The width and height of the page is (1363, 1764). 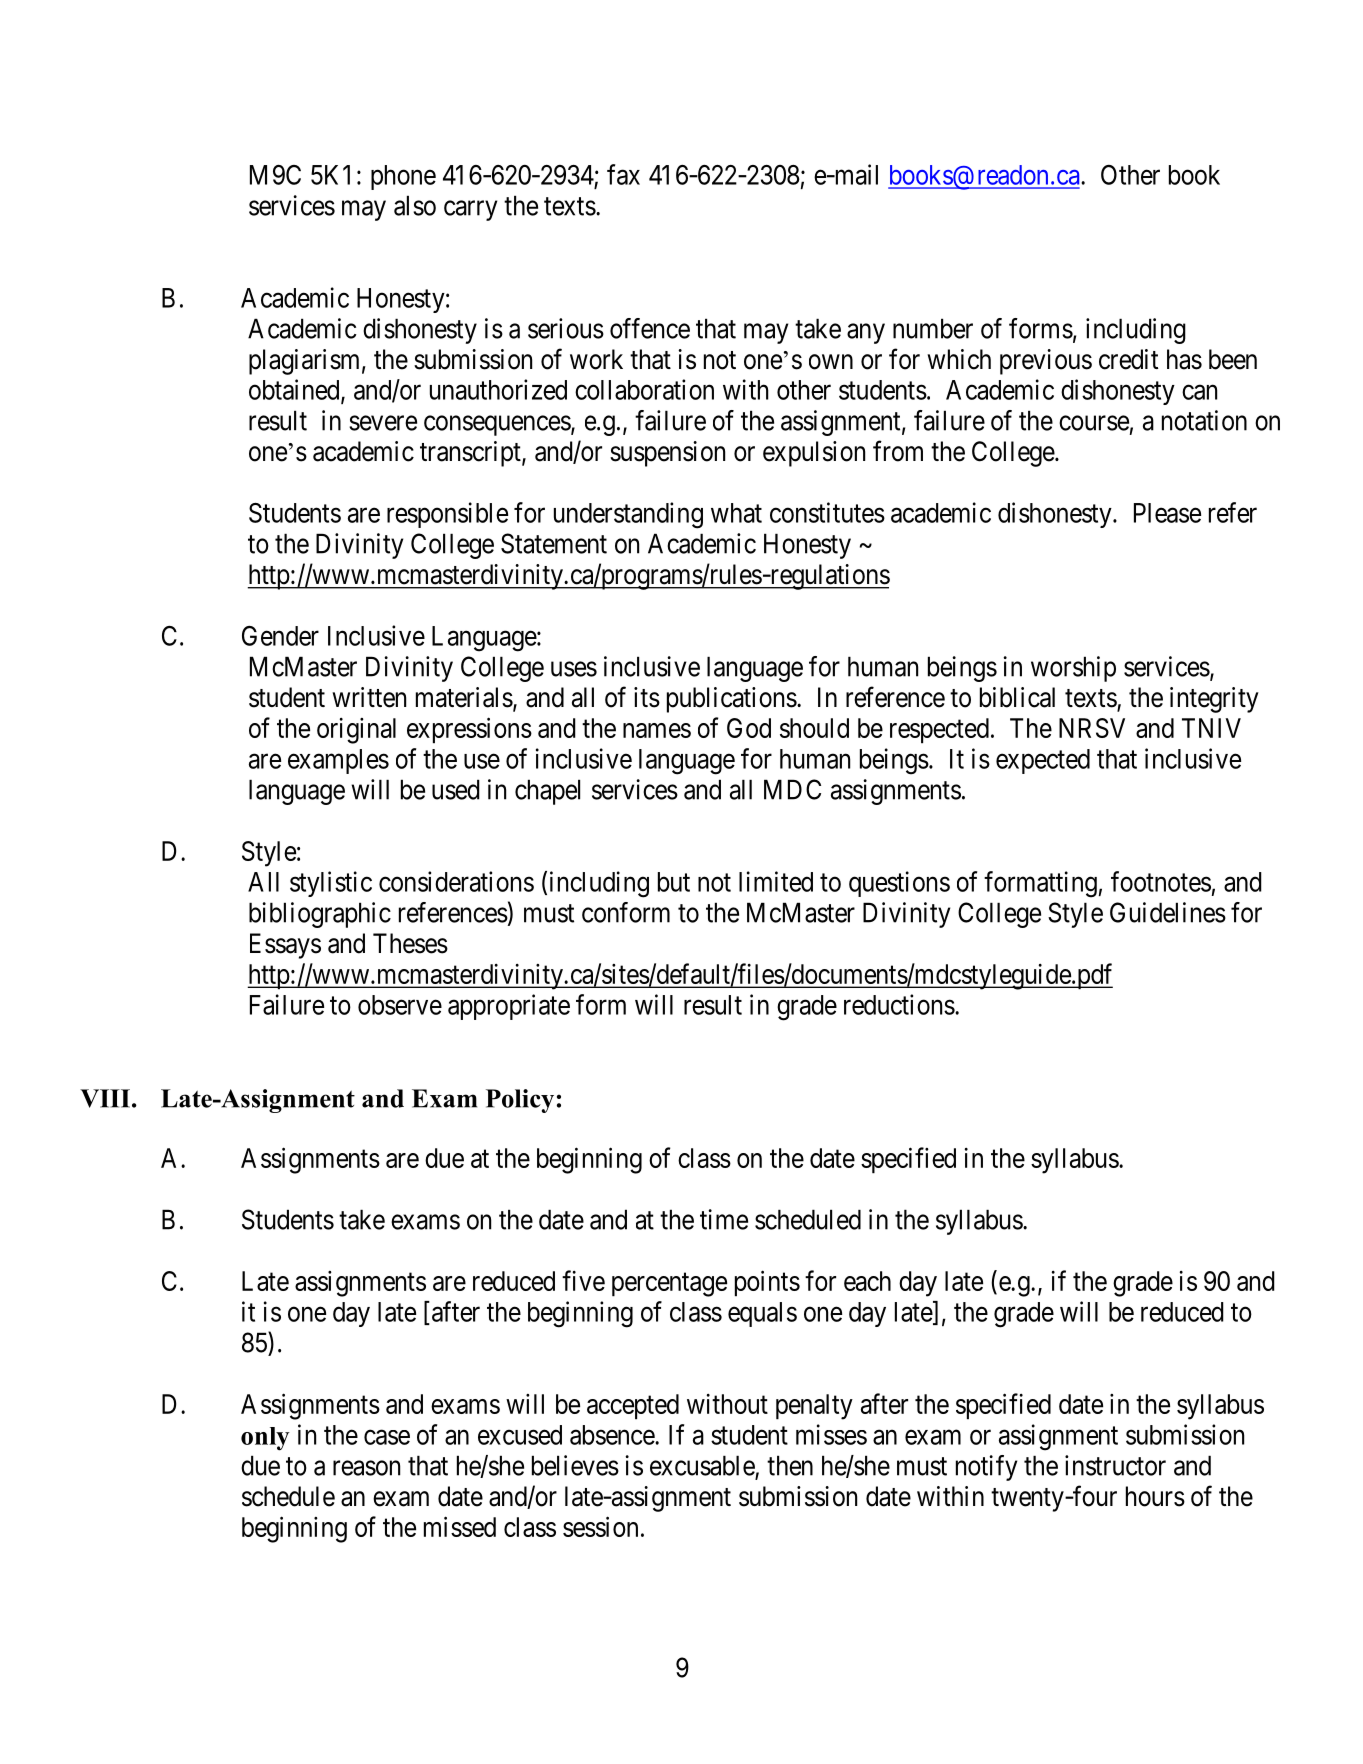 What do you see at coordinates (331, 884) in the page?
I see `stylistic` at bounding box center [331, 884].
